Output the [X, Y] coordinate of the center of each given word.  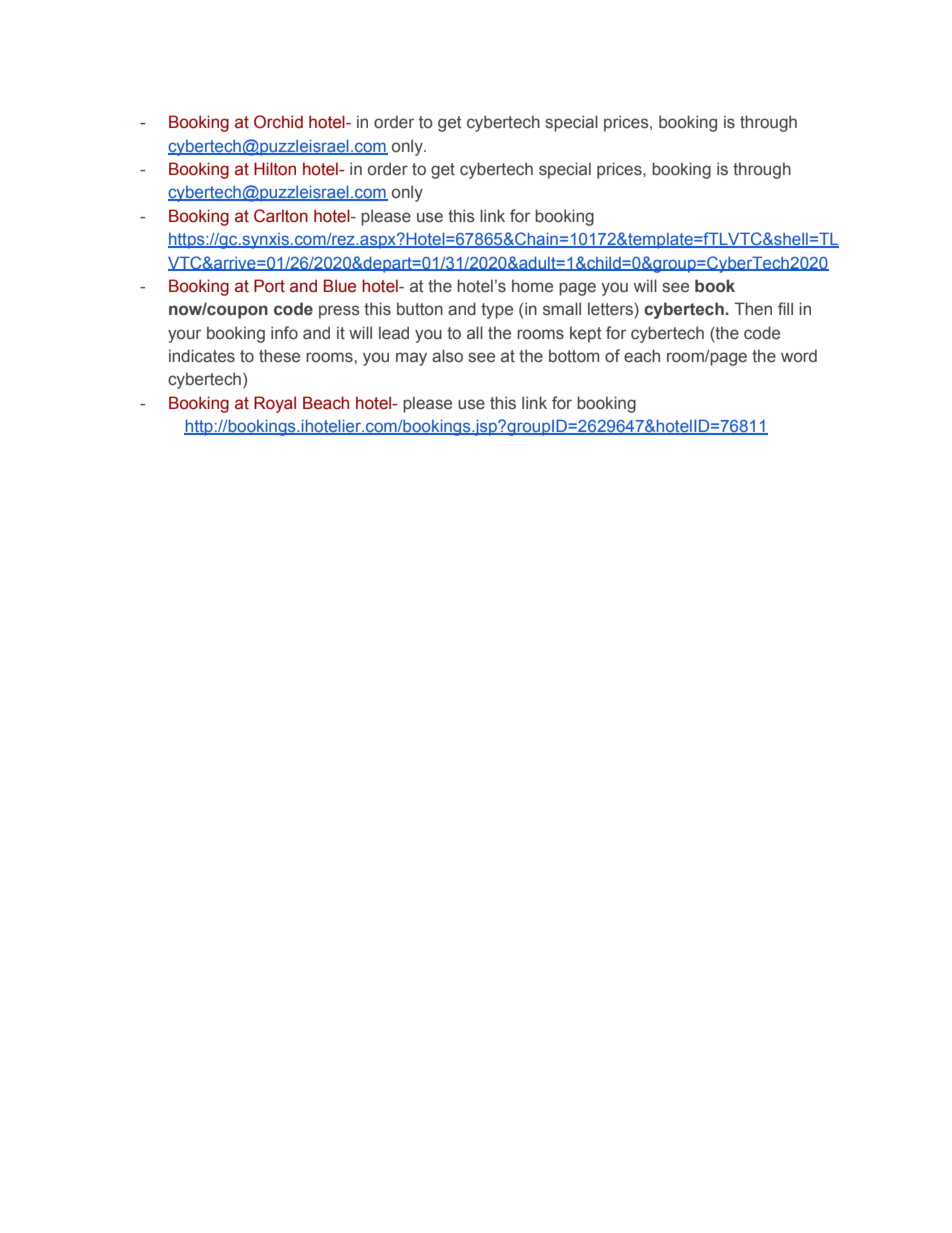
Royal [275, 404]
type [497, 311]
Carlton [281, 216]
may [411, 359]
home [532, 286]
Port [269, 286]
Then [753, 308]
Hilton [275, 169]
